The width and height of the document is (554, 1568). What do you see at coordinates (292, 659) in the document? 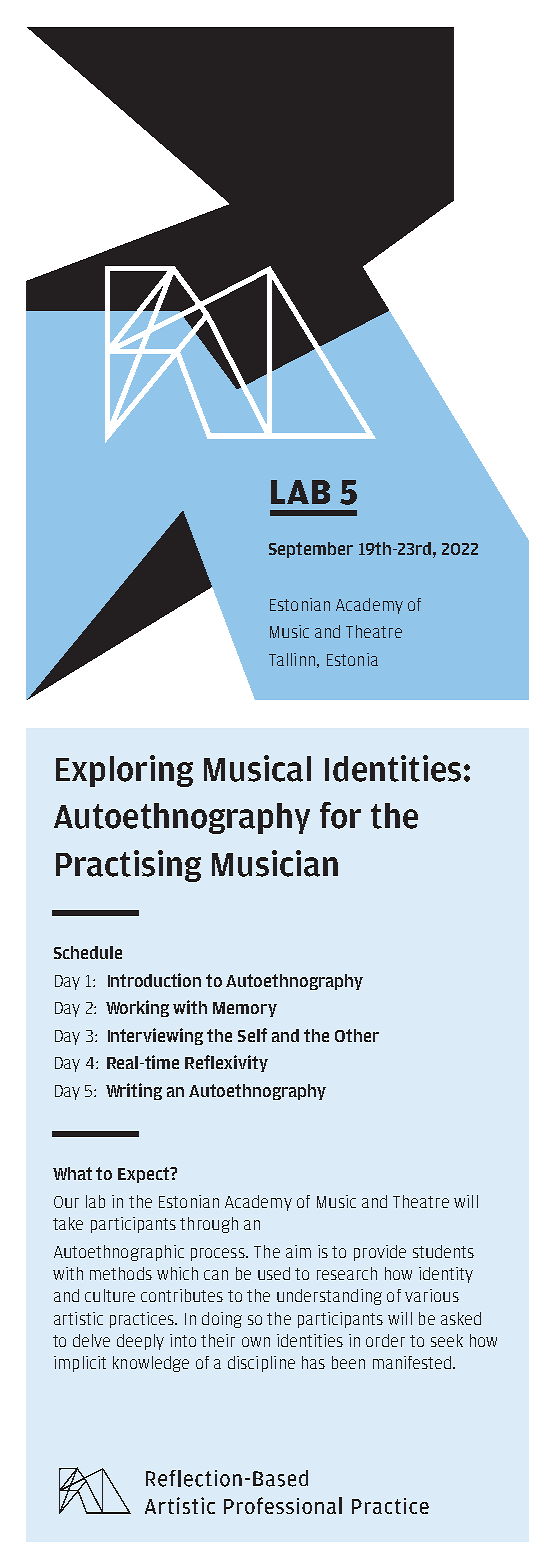
I see `Tallinn` at bounding box center [292, 659].
